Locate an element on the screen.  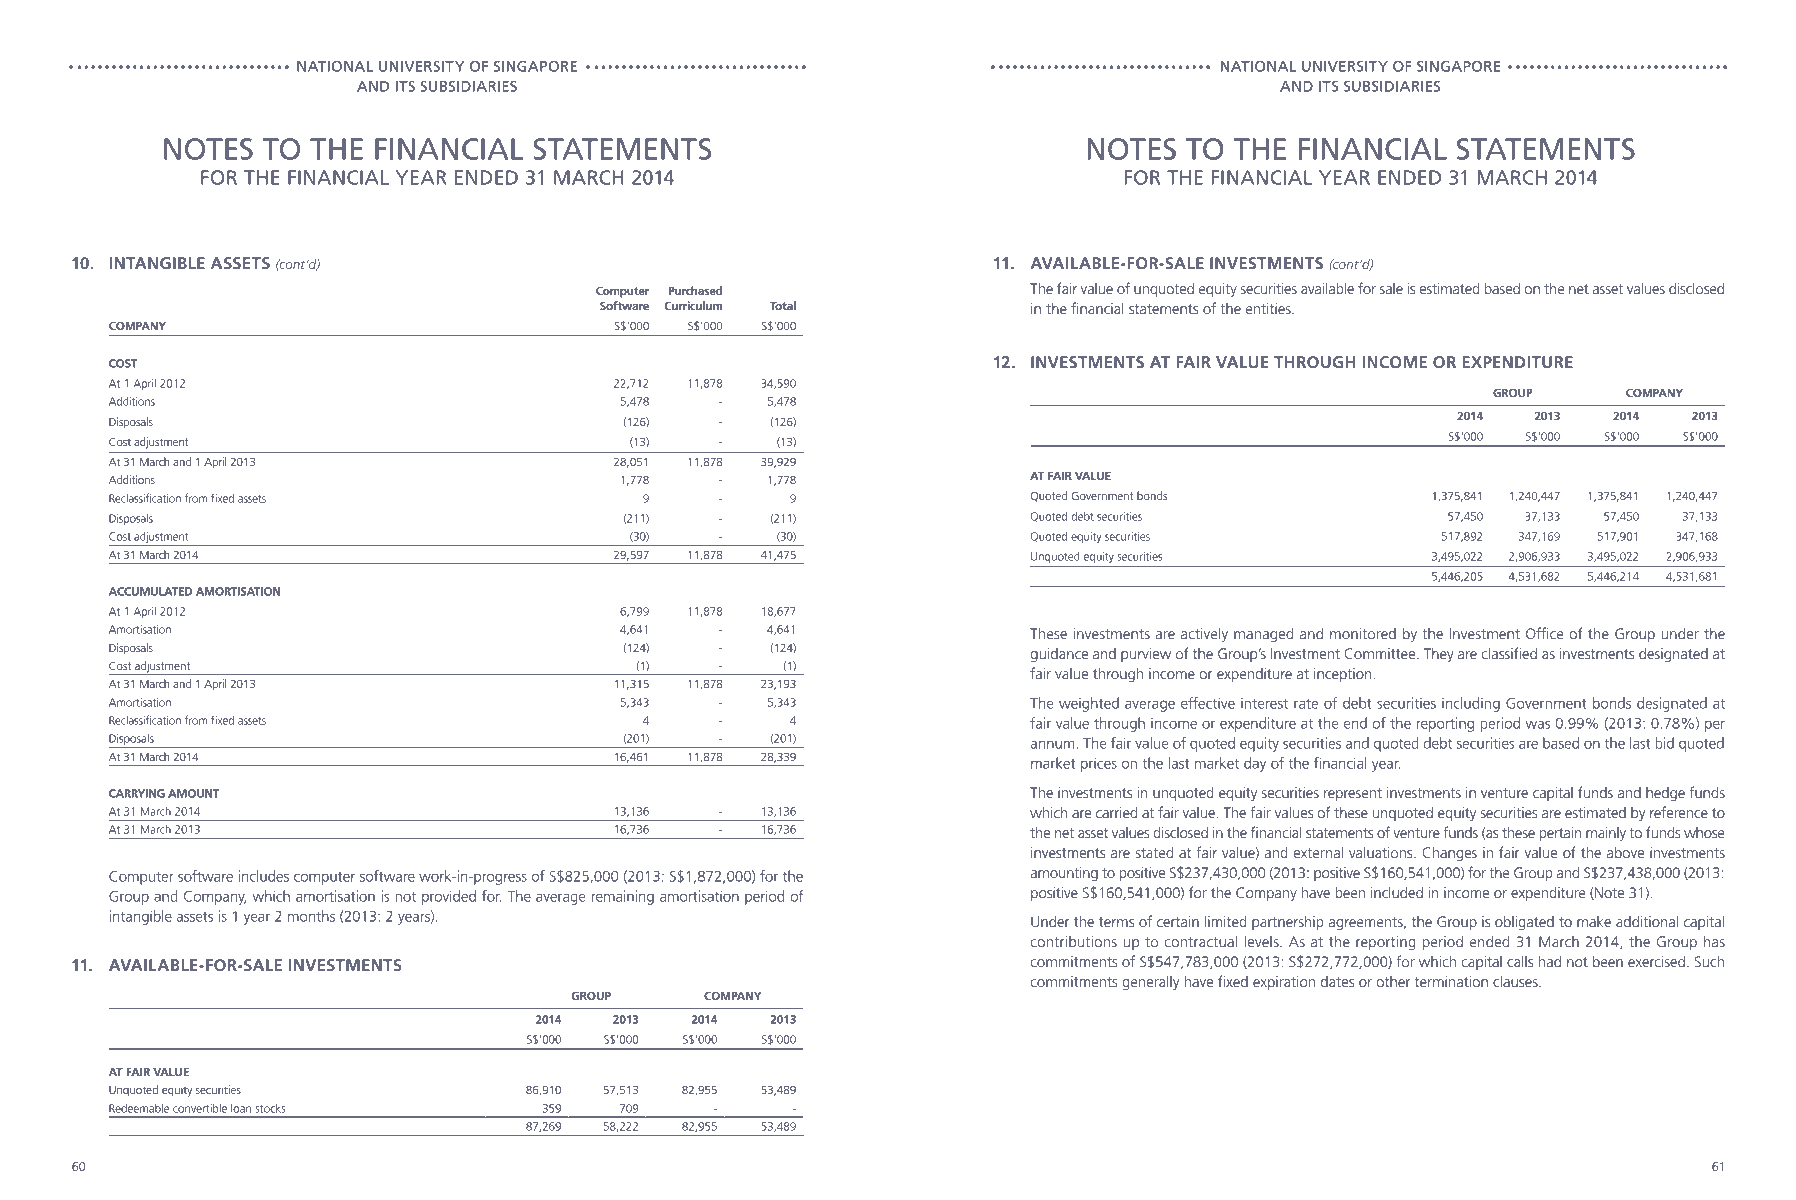
Curriculum is located at coordinates (693, 305).
